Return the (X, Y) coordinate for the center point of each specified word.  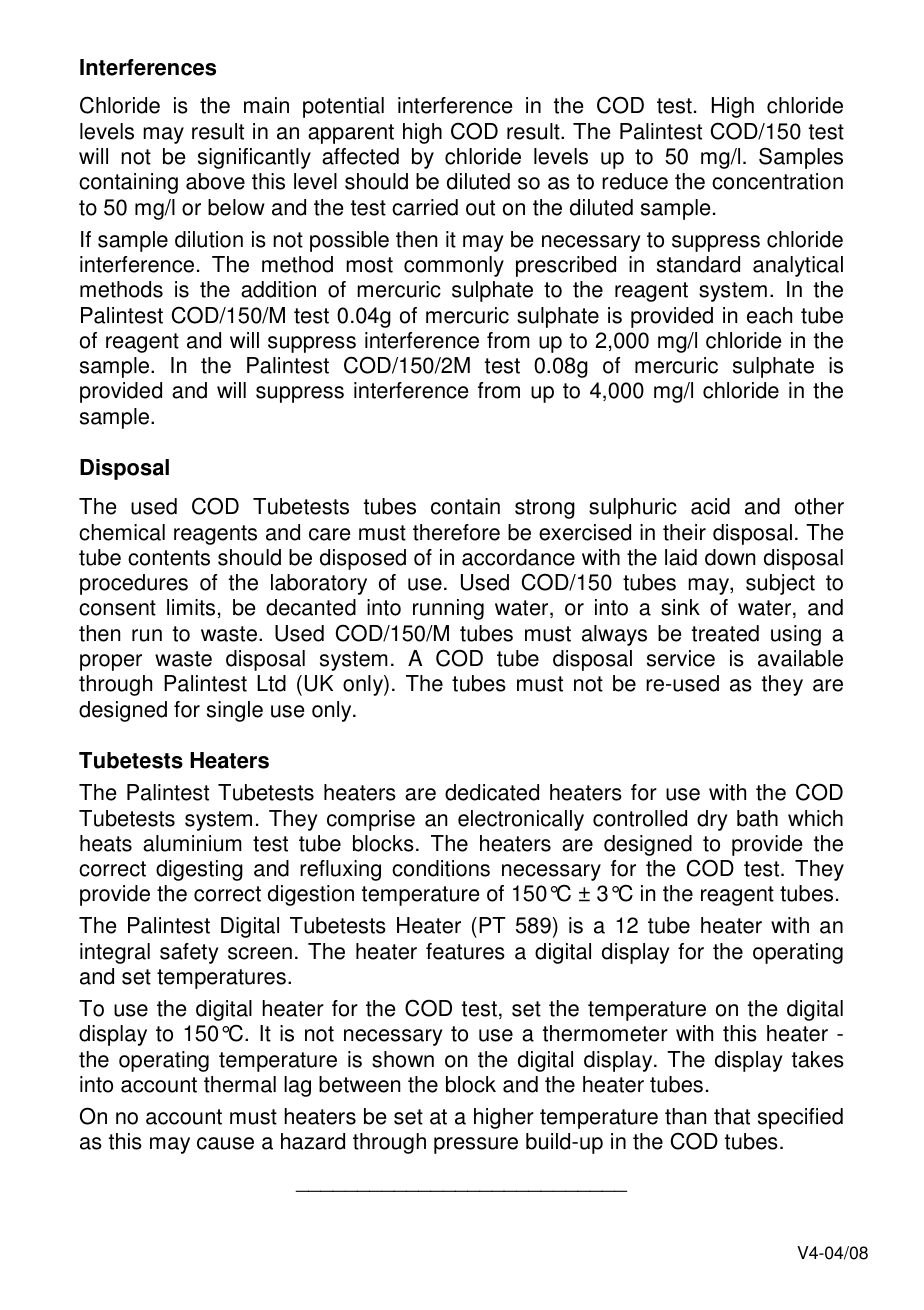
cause (225, 1143)
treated (725, 633)
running (448, 609)
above (215, 181)
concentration (777, 181)
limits (191, 607)
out (480, 208)
